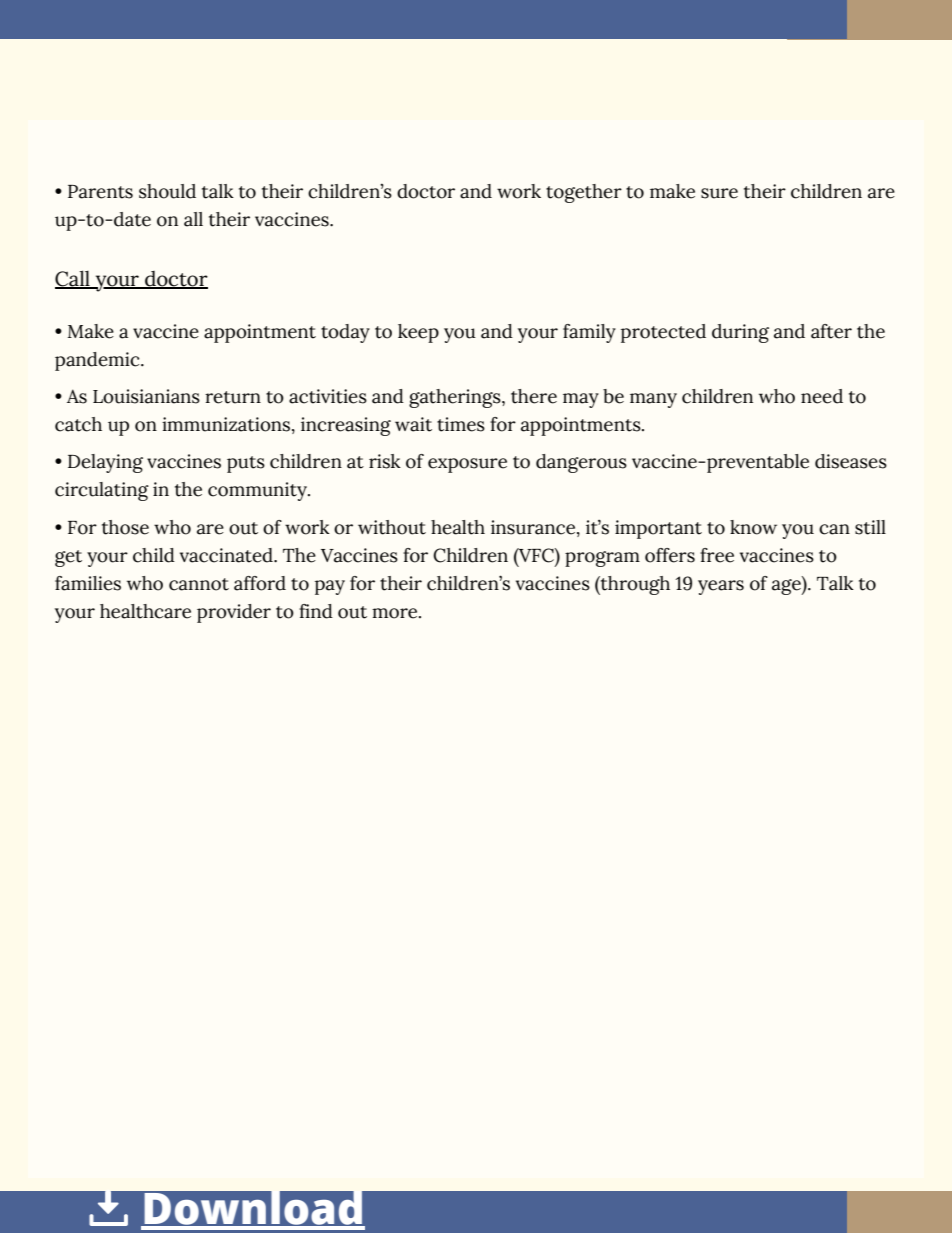 Image resolution: width=952 pixels, height=1233 pixels. What do you see at coordinates (584, 193) in the screenshot?
I see `together` at bounding box center [584, 193].
